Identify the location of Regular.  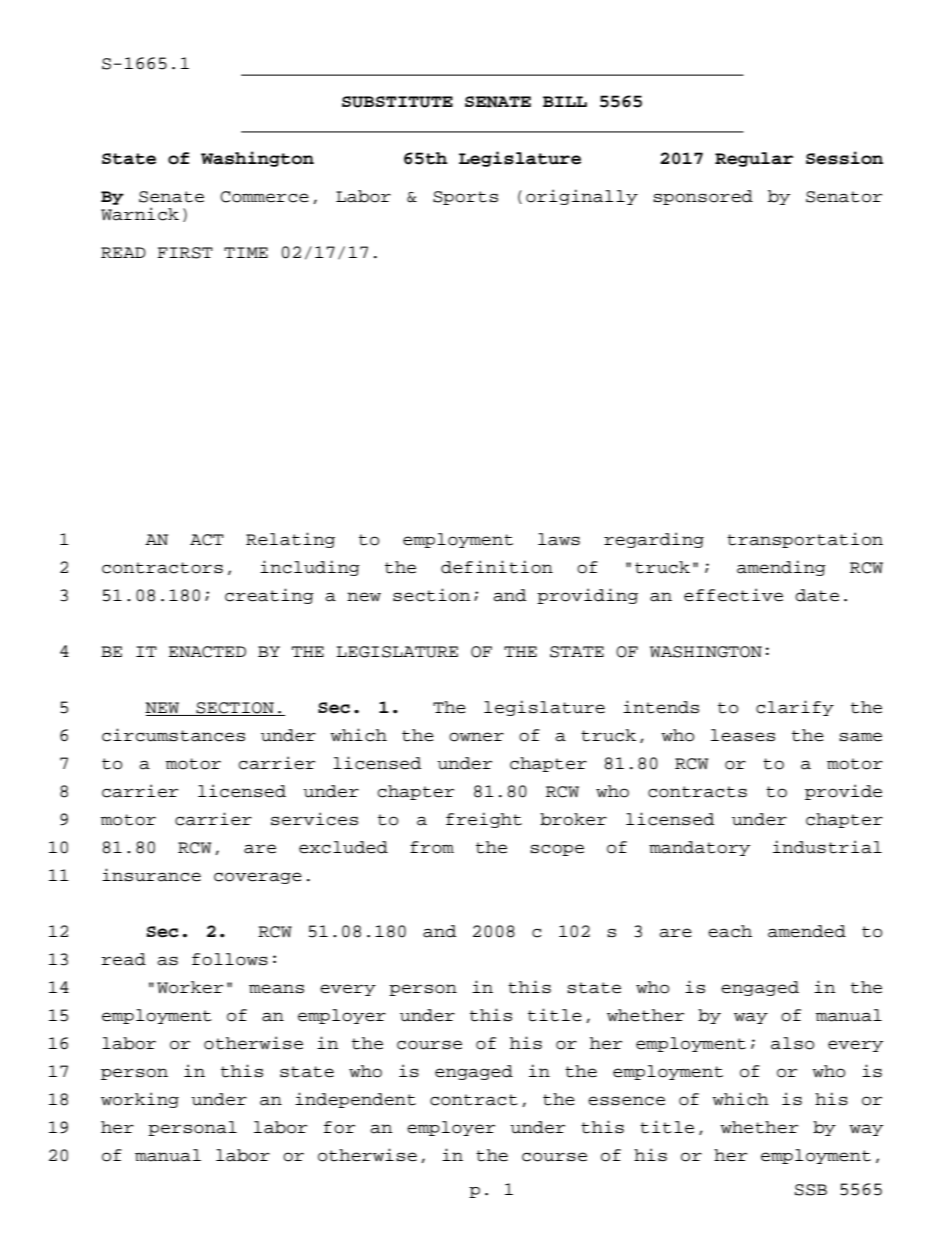
(754, 159).
